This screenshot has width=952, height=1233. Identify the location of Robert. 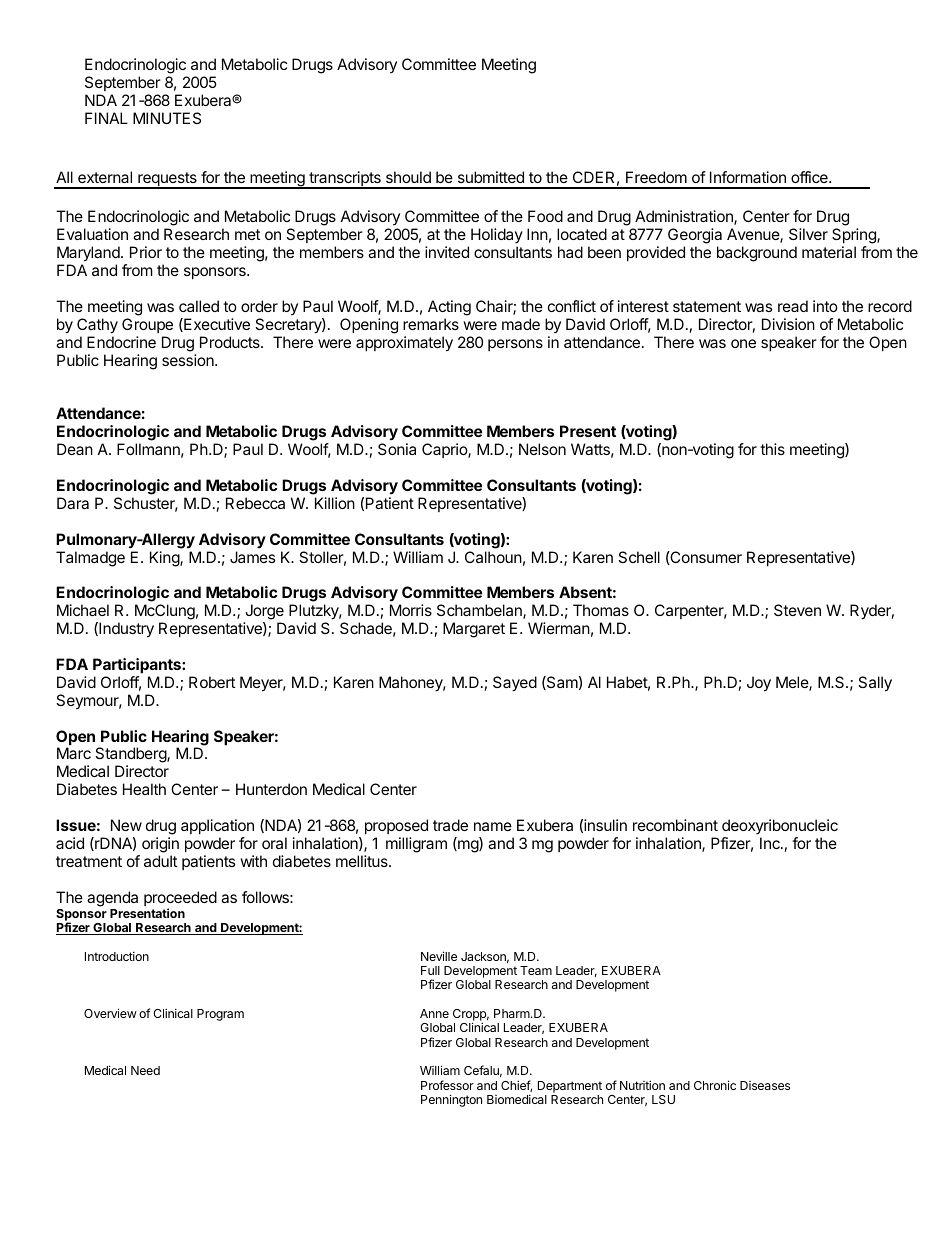
(212, 682).
